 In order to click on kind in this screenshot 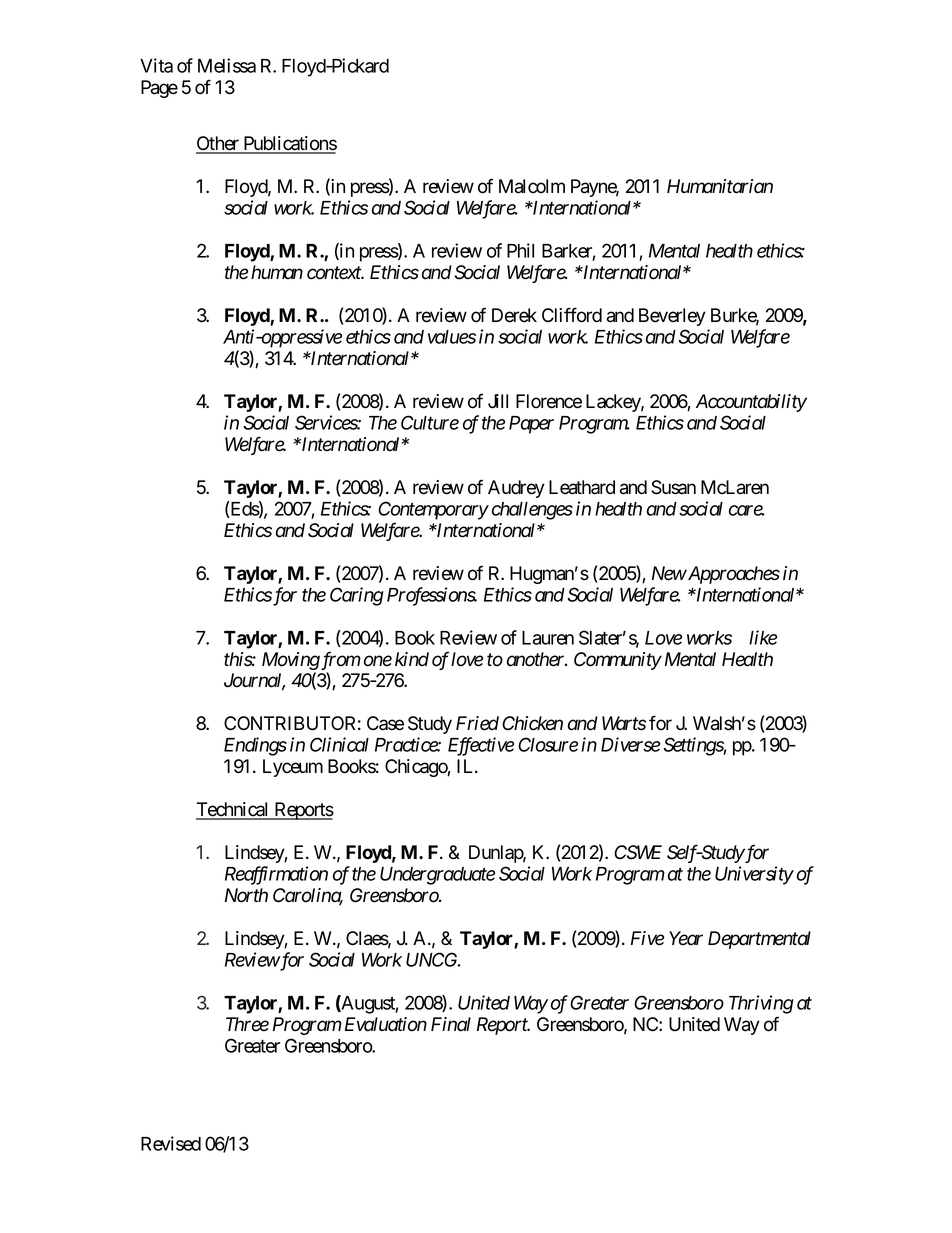, I will do `click(412, 659)`.
